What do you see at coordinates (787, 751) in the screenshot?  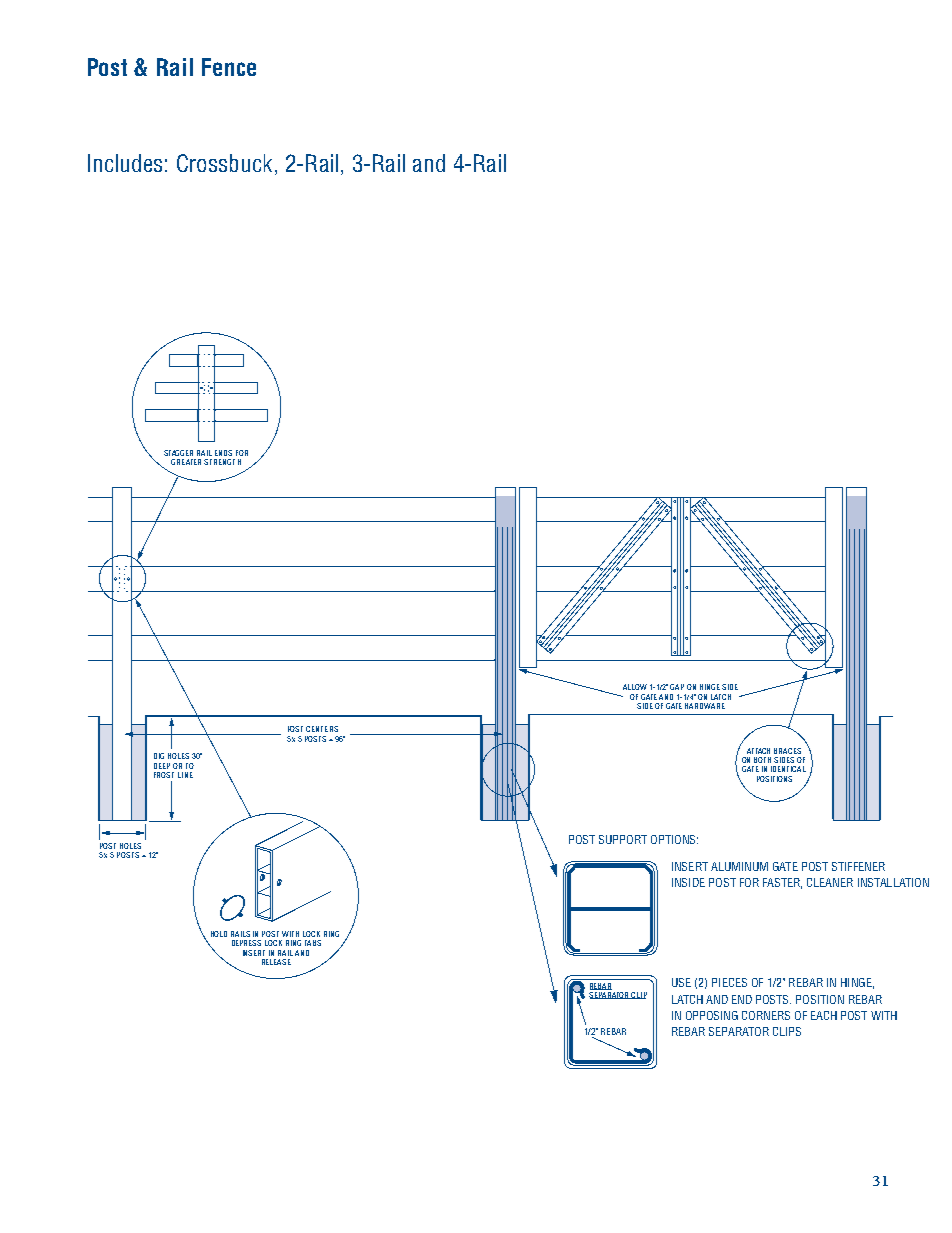 I see `BRACES` at bounding box center [787, 751].
